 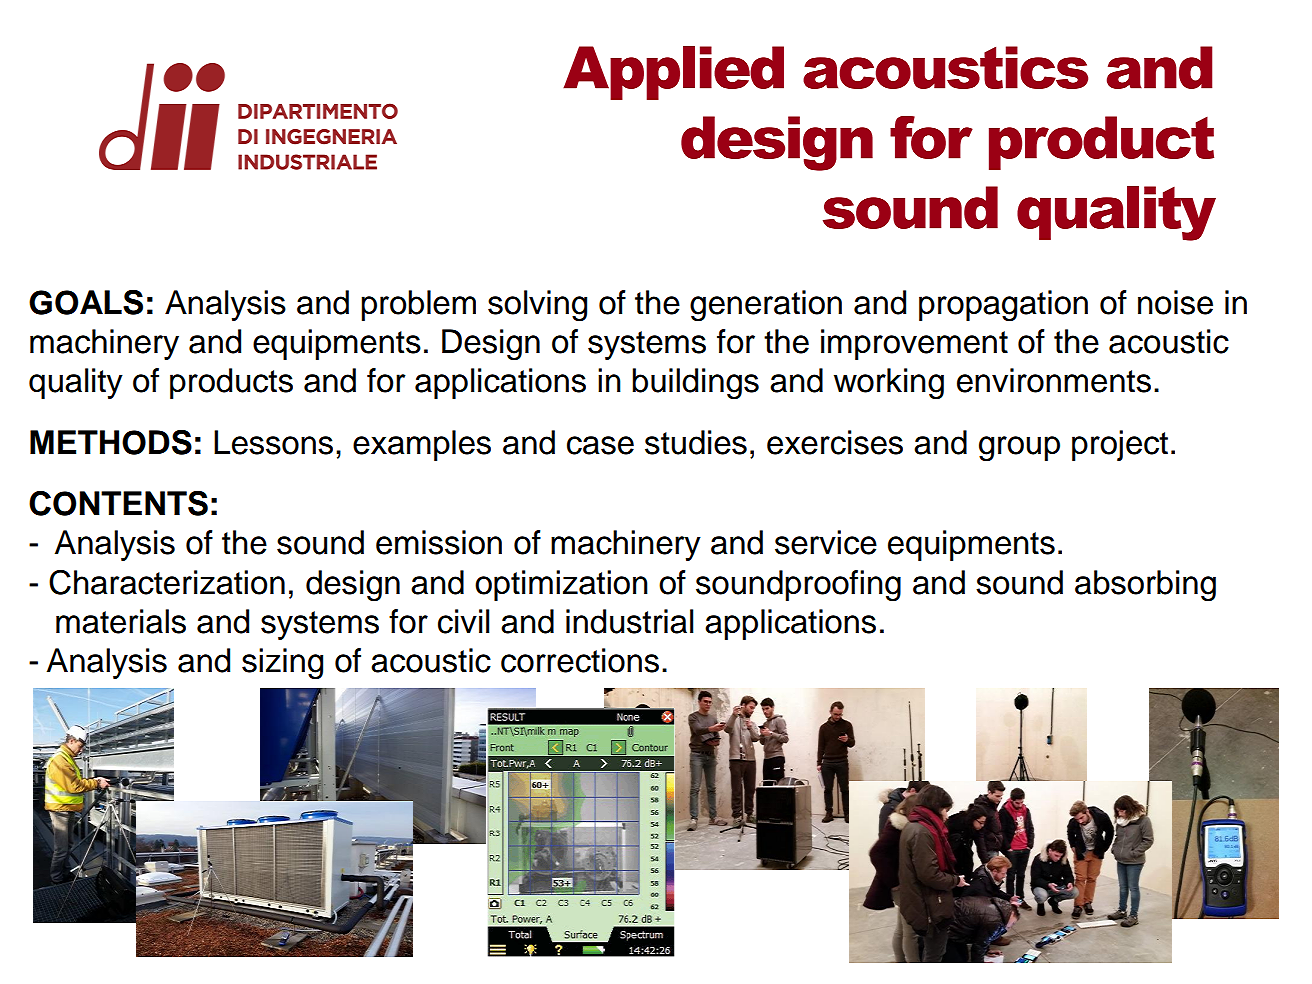 I want to click on corrections, so click(x=580, y=660).
